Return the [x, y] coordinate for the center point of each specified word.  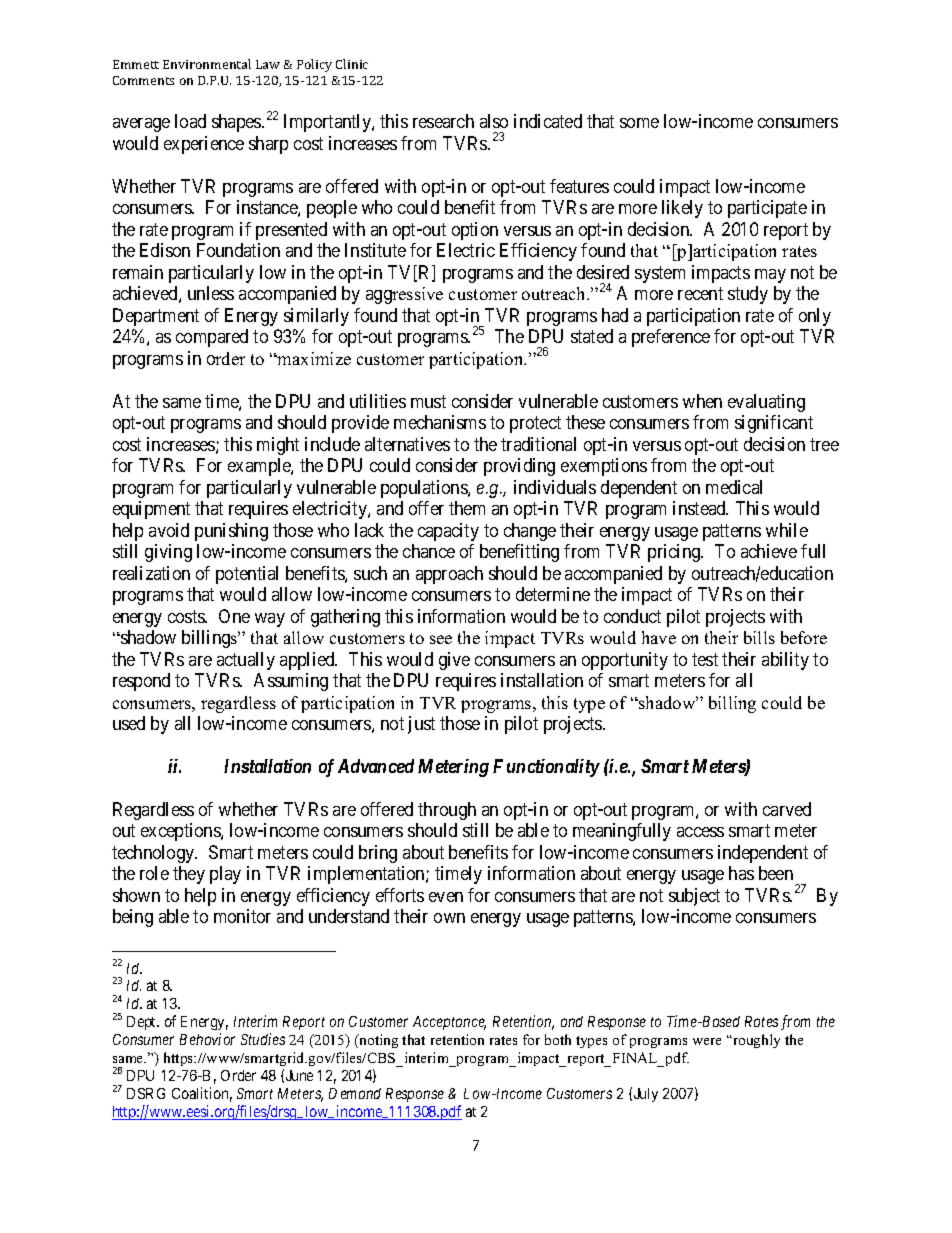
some [639, 123]
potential [247, 575]
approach [449, 575]
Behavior [207, 1039]
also [494, 121]
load [190, 121]
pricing [675, 553]
